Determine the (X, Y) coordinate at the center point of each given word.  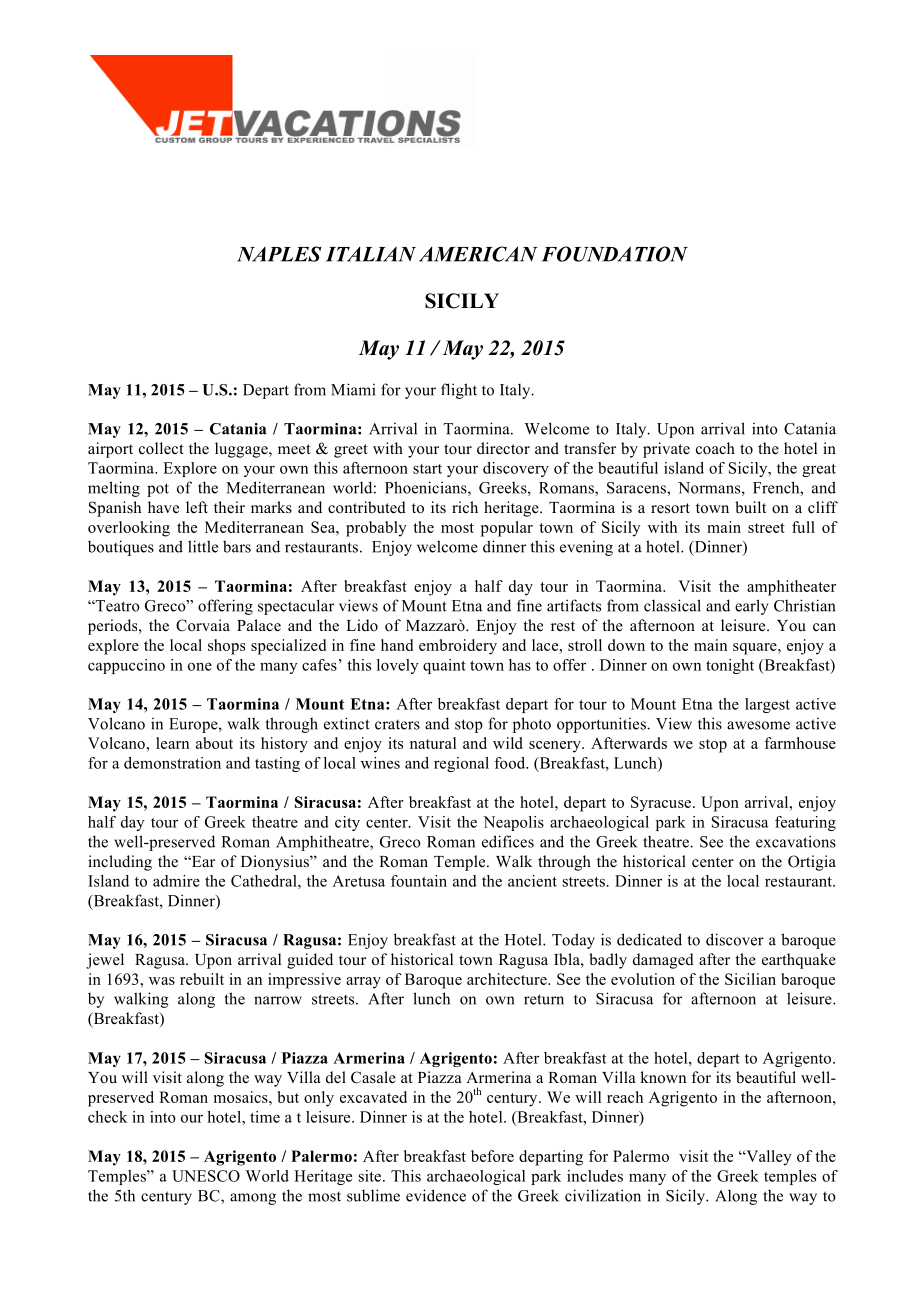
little (203, 546)
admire (176, 881)
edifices (508, 841)
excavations (796, 841)
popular (507, 529)
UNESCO (206, 1176)
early (752, 607)
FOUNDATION (615, 254)
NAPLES (279, 254)
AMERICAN (478, 254)
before (492, 1156)
